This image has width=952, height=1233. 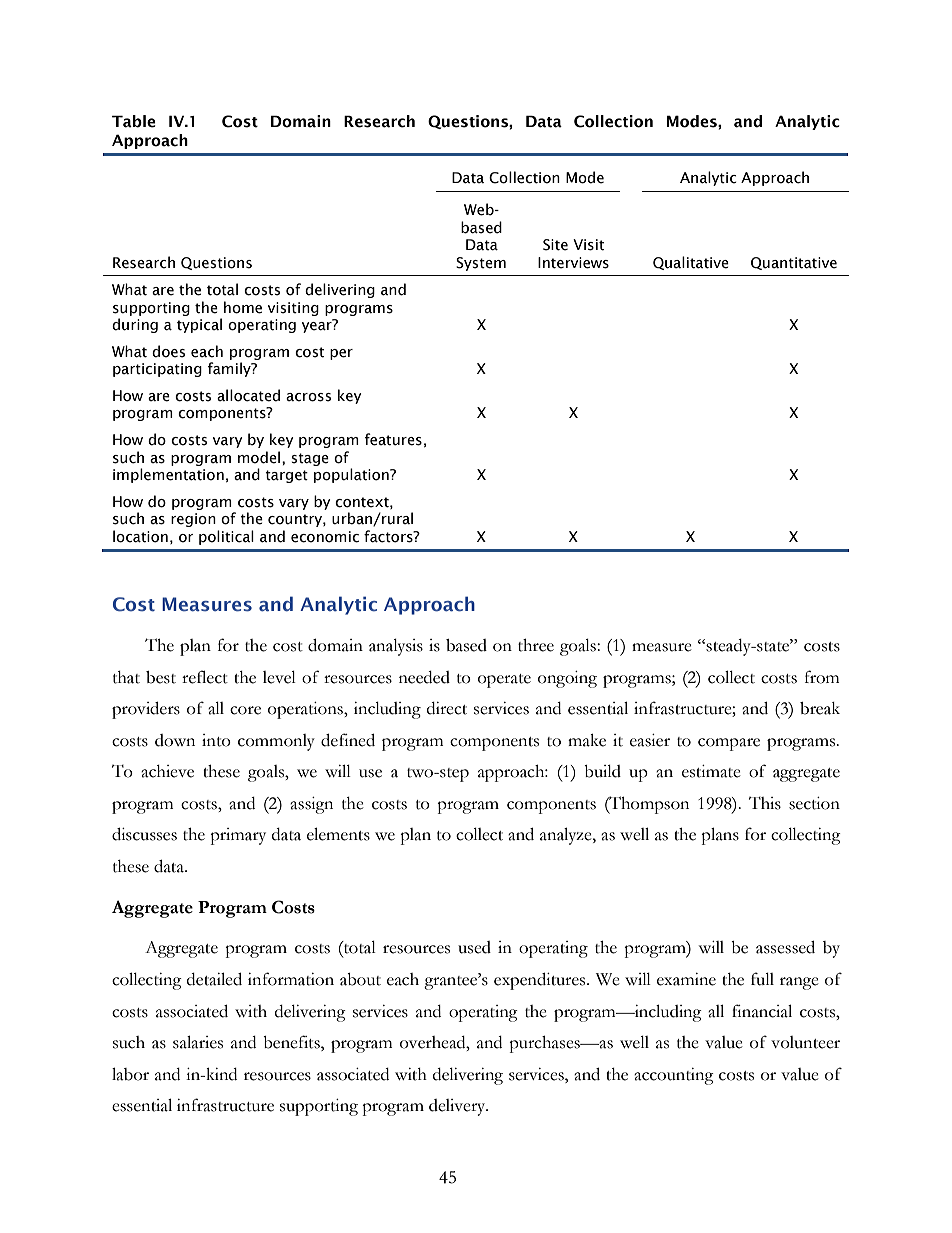 What do you see at coordinates (389, 536) in the image?
I see `factors` at bounding box center [389, 536].
